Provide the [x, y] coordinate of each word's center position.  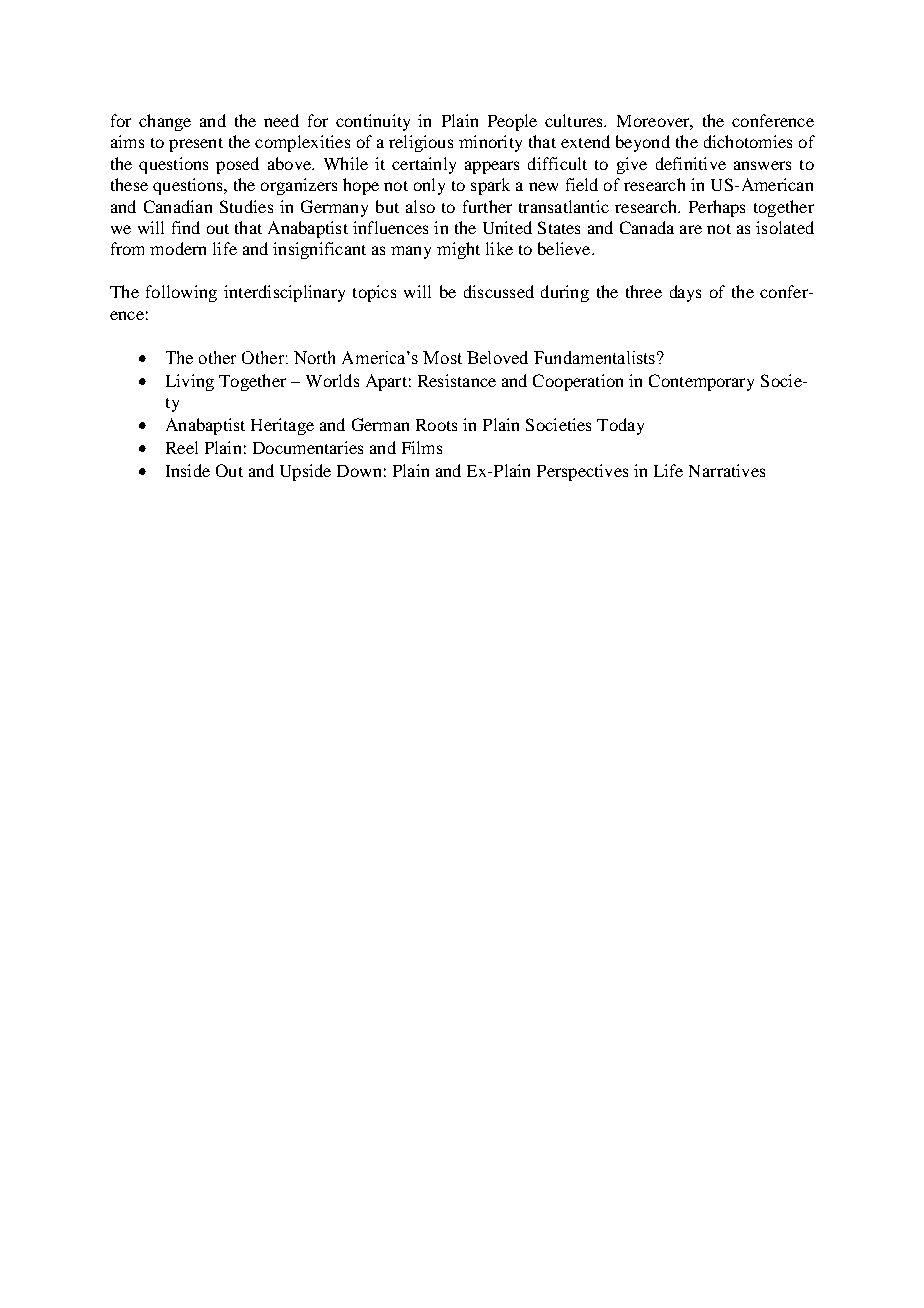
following [181, 293]
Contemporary [701, 382]
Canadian [178, 206]
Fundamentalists [594, 357]
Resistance [457, 380]
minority [490, 143]
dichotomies [748, 141]
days [685, 293]
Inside [188, 470]
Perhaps [717, 208]
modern [178, 248]
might [458, 250]
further [487, 206]
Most [442, 357]
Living [190, 382]
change [165, 122]
